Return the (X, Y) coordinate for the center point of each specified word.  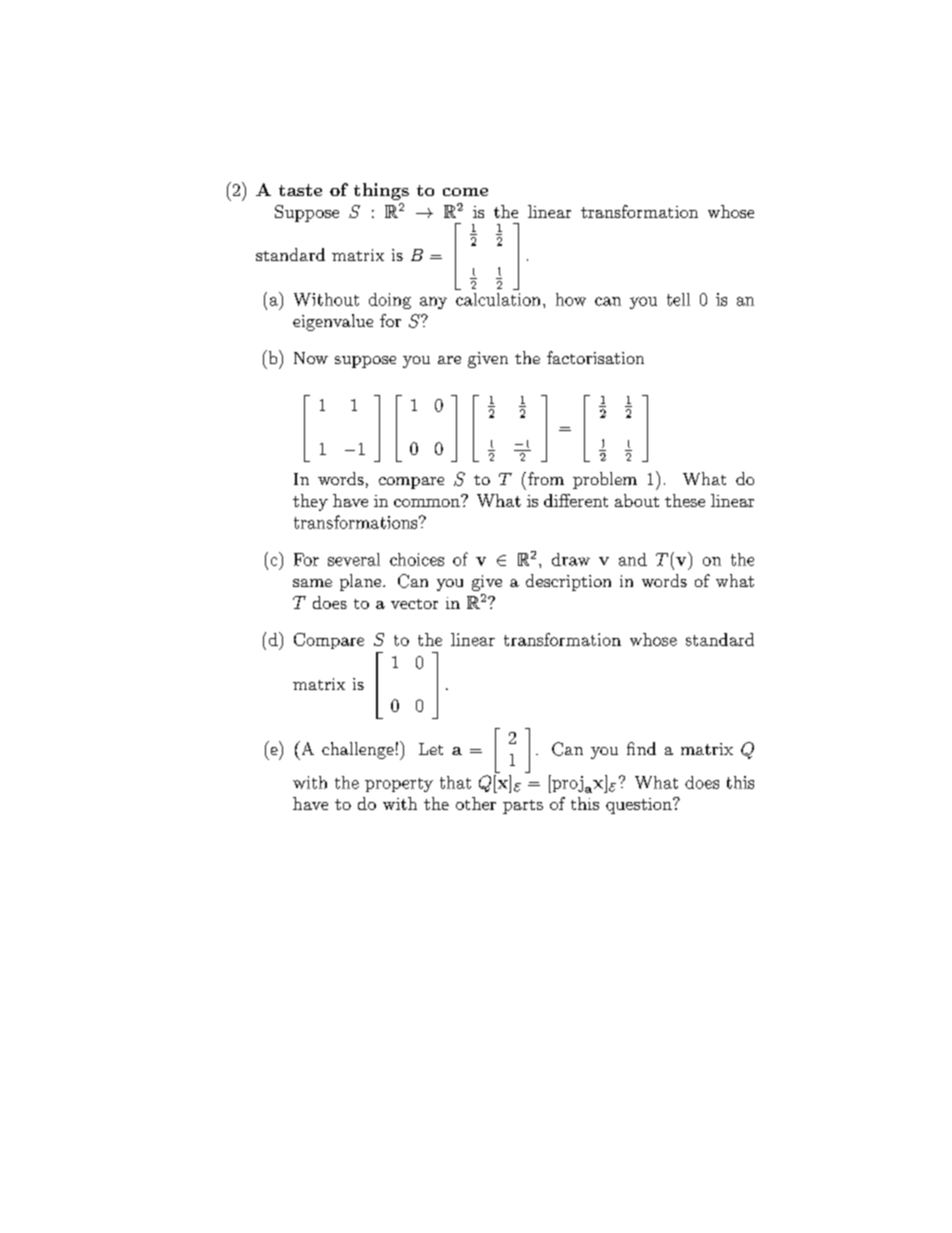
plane (362, 582)
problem (605, 480)
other (476, 803)
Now (311, 358)
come (465, 192)
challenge (358, 750)
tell (678, 299)
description (568, 582)
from (544, 478)
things (381, 191)
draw (571, 559)
